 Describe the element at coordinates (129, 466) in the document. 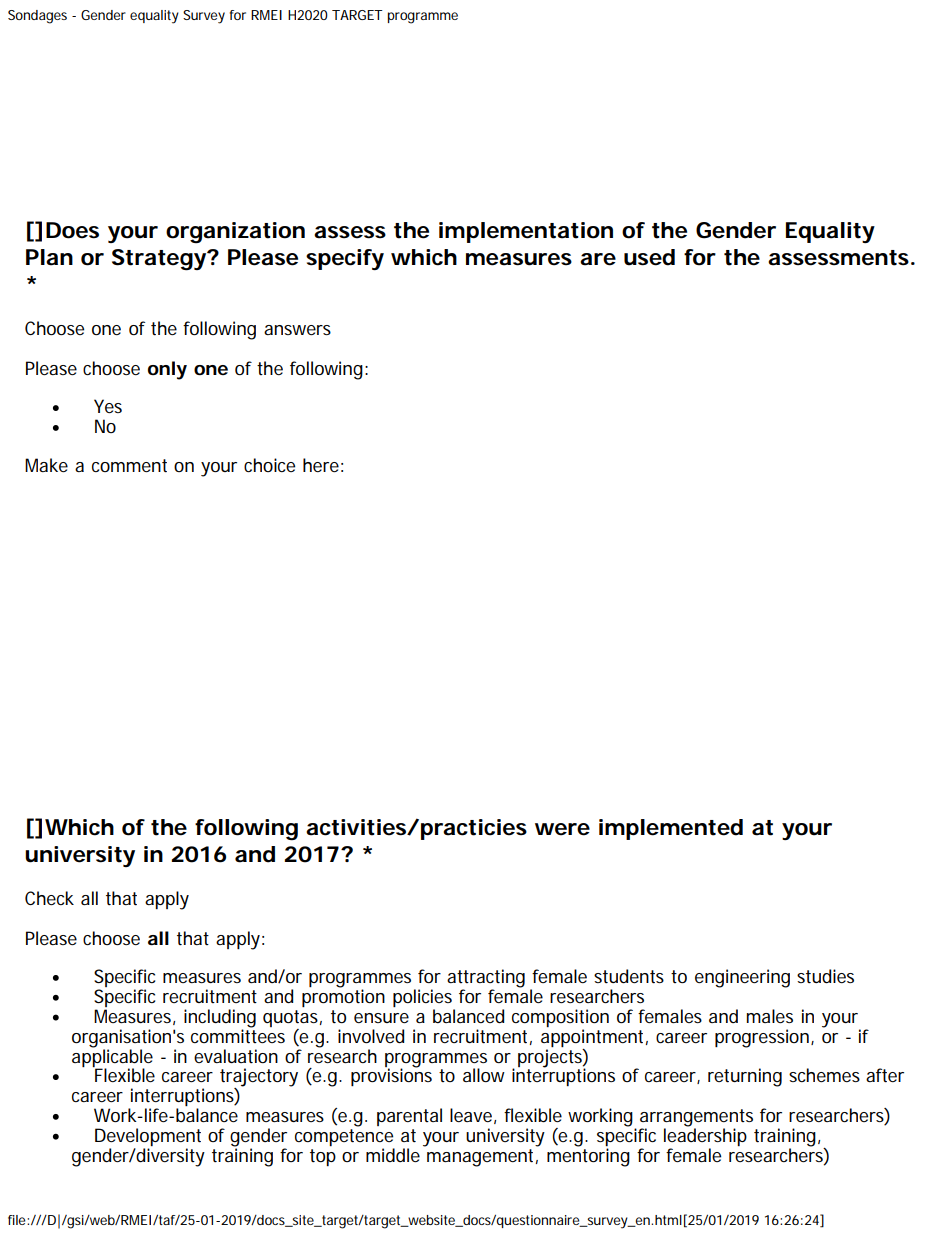

I see `comment` at that location.
